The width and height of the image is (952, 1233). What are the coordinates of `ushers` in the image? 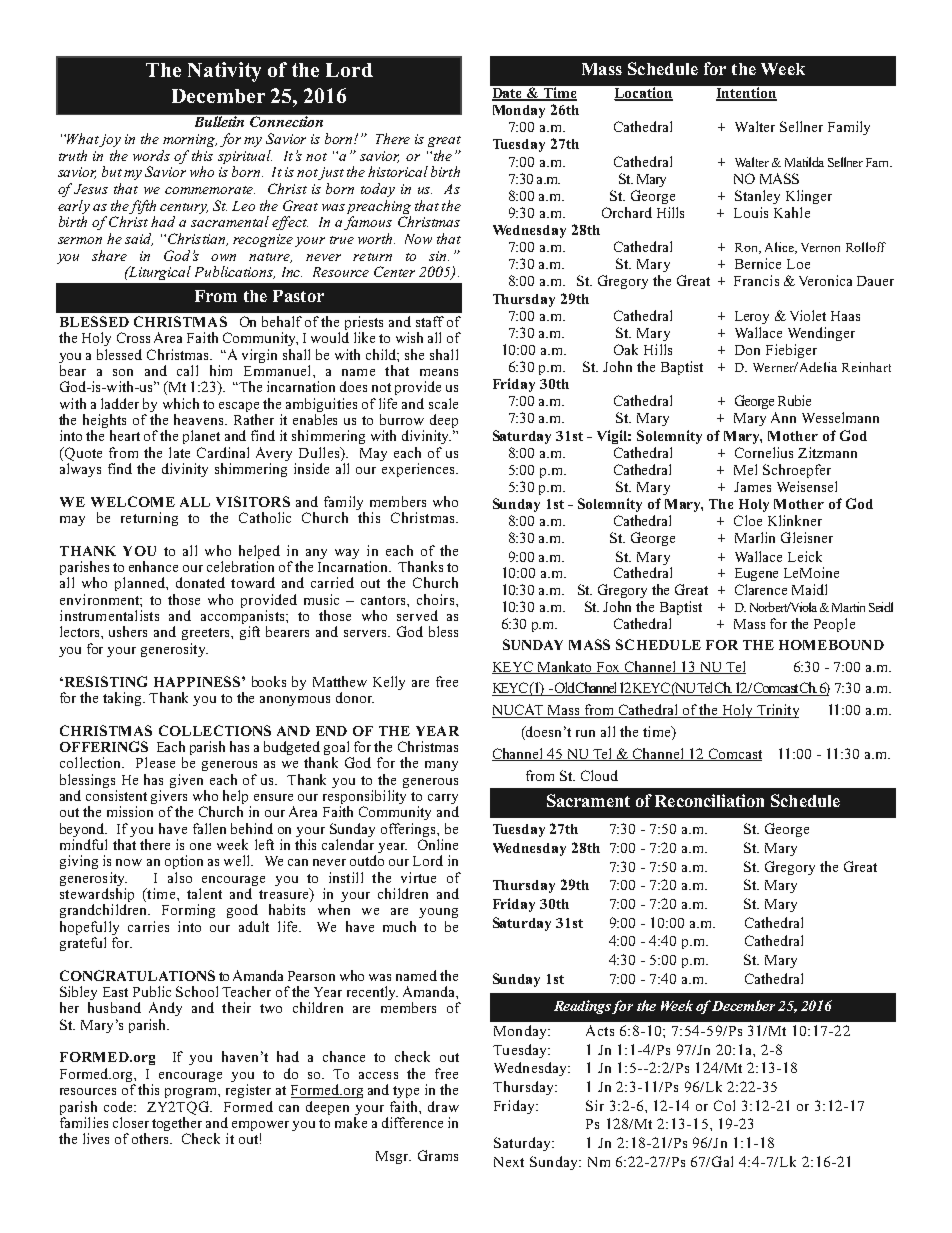 It's located at (128, 631).
